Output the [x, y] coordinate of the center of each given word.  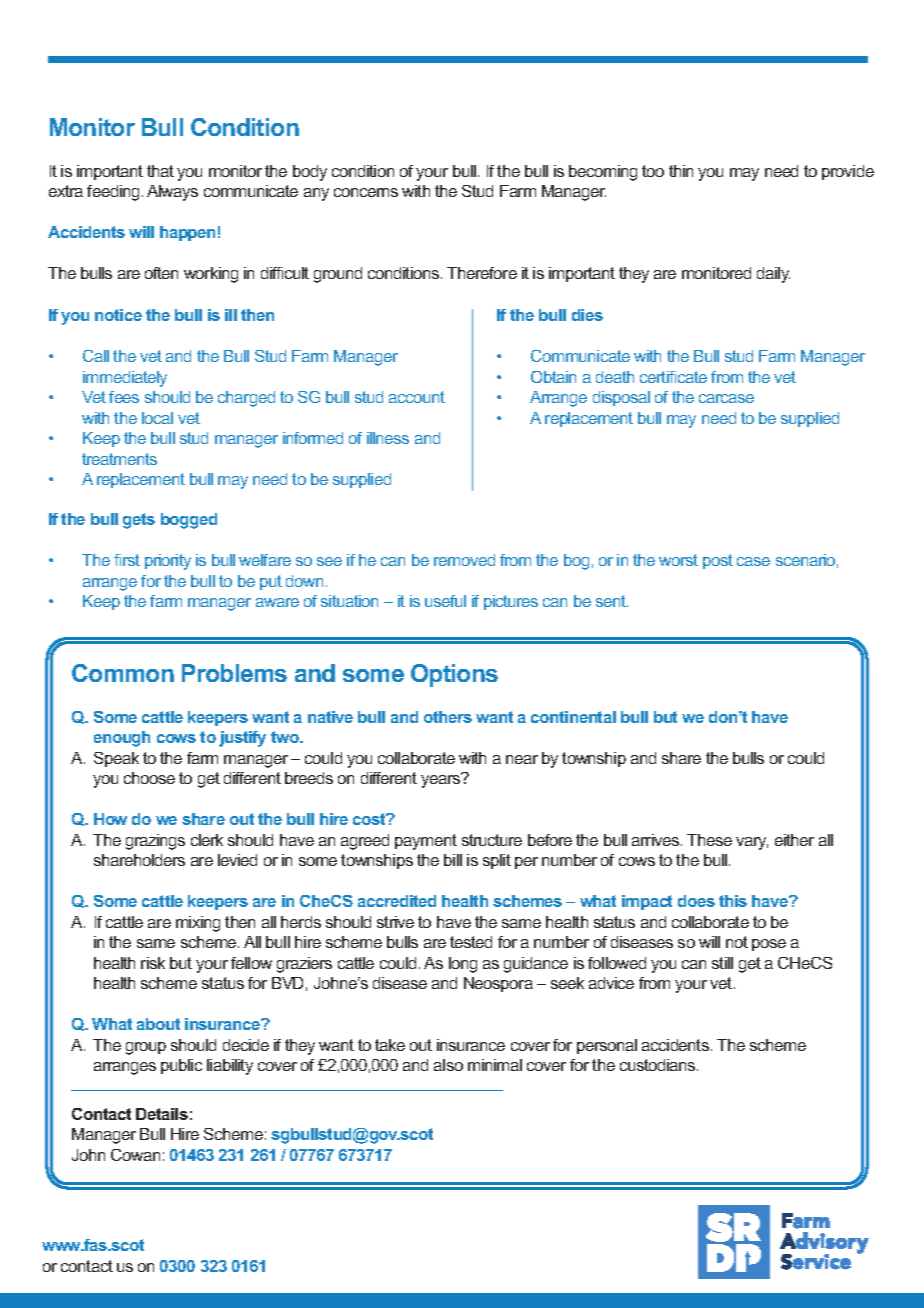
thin [681, 171]
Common [123, 673]
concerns [366, 192]
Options [454, 675]
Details [162, 1114]
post [718, 561]
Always [172, 193]
